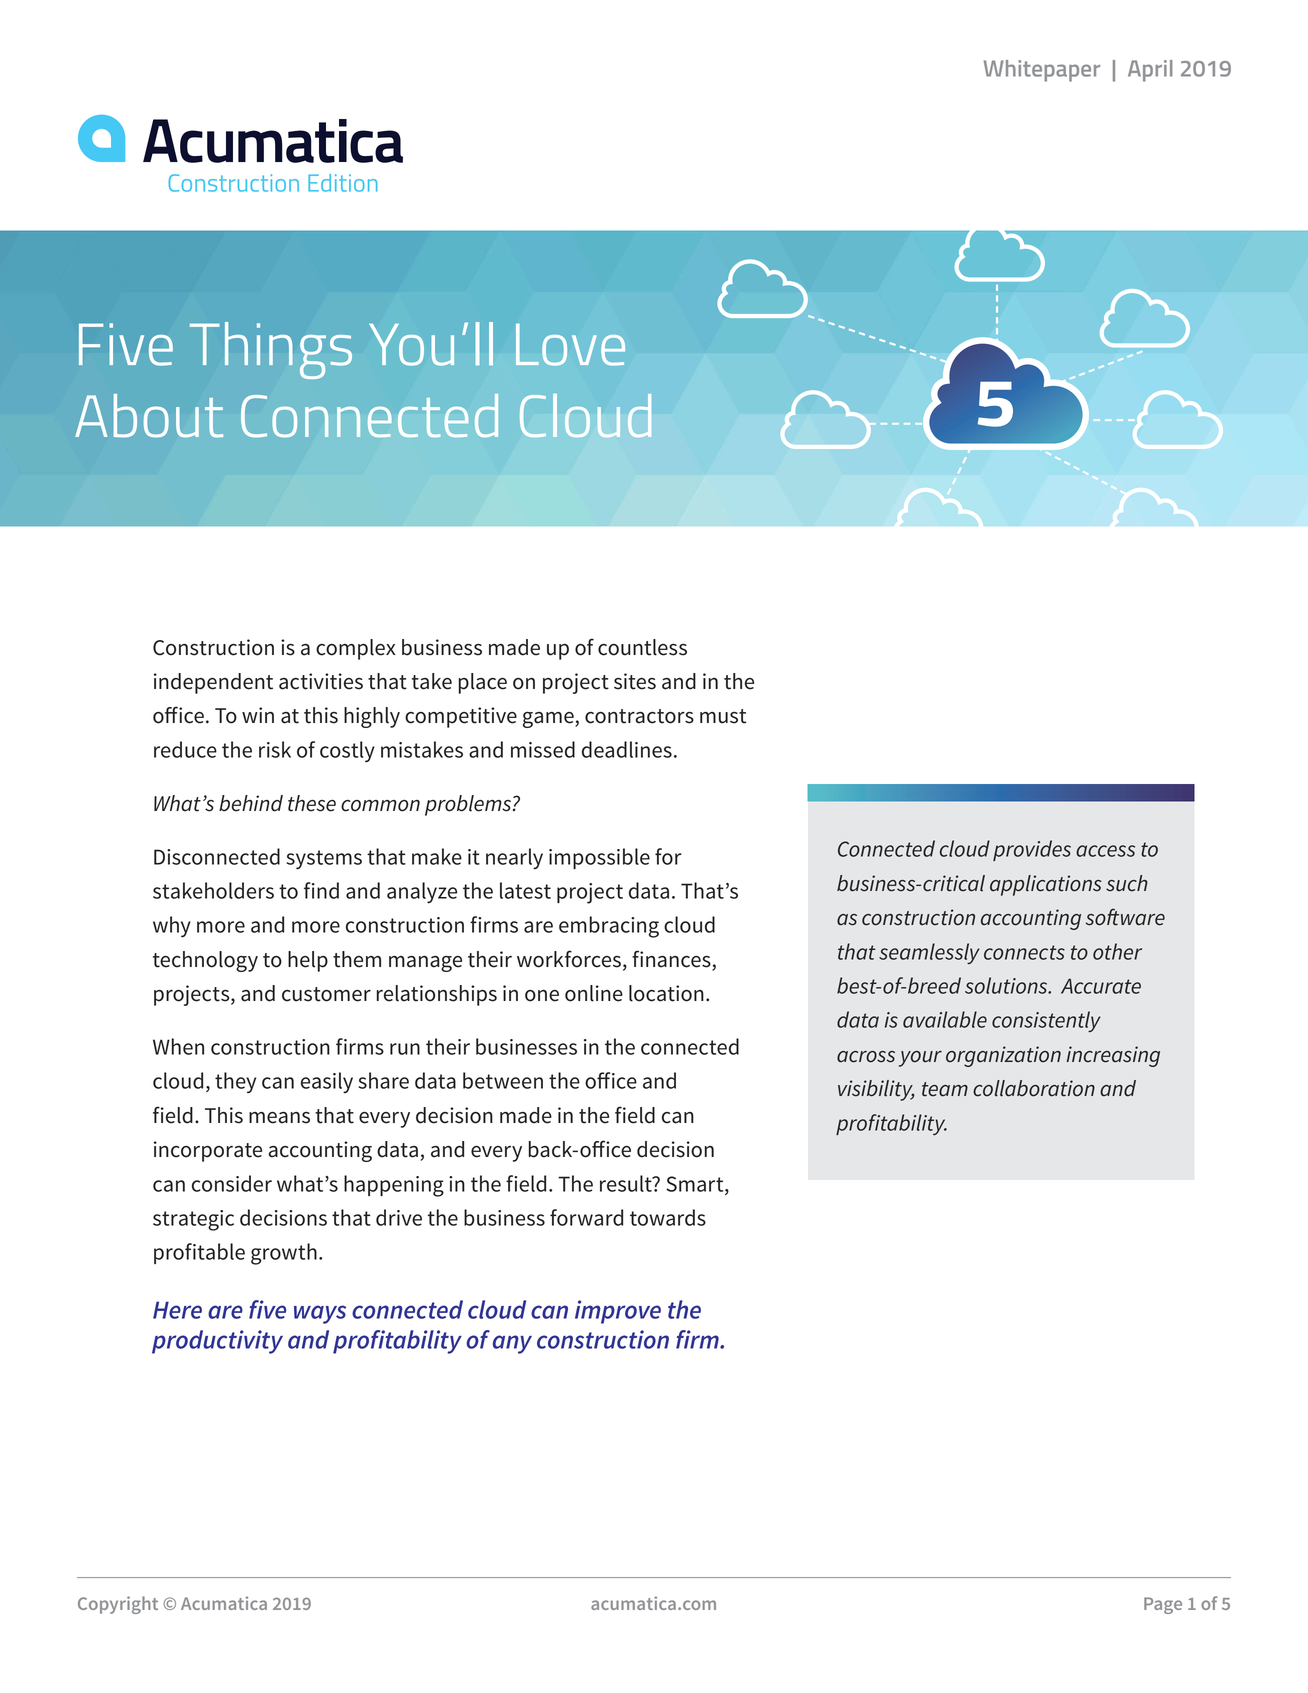  I want to click on Love, so click(570, 345).
